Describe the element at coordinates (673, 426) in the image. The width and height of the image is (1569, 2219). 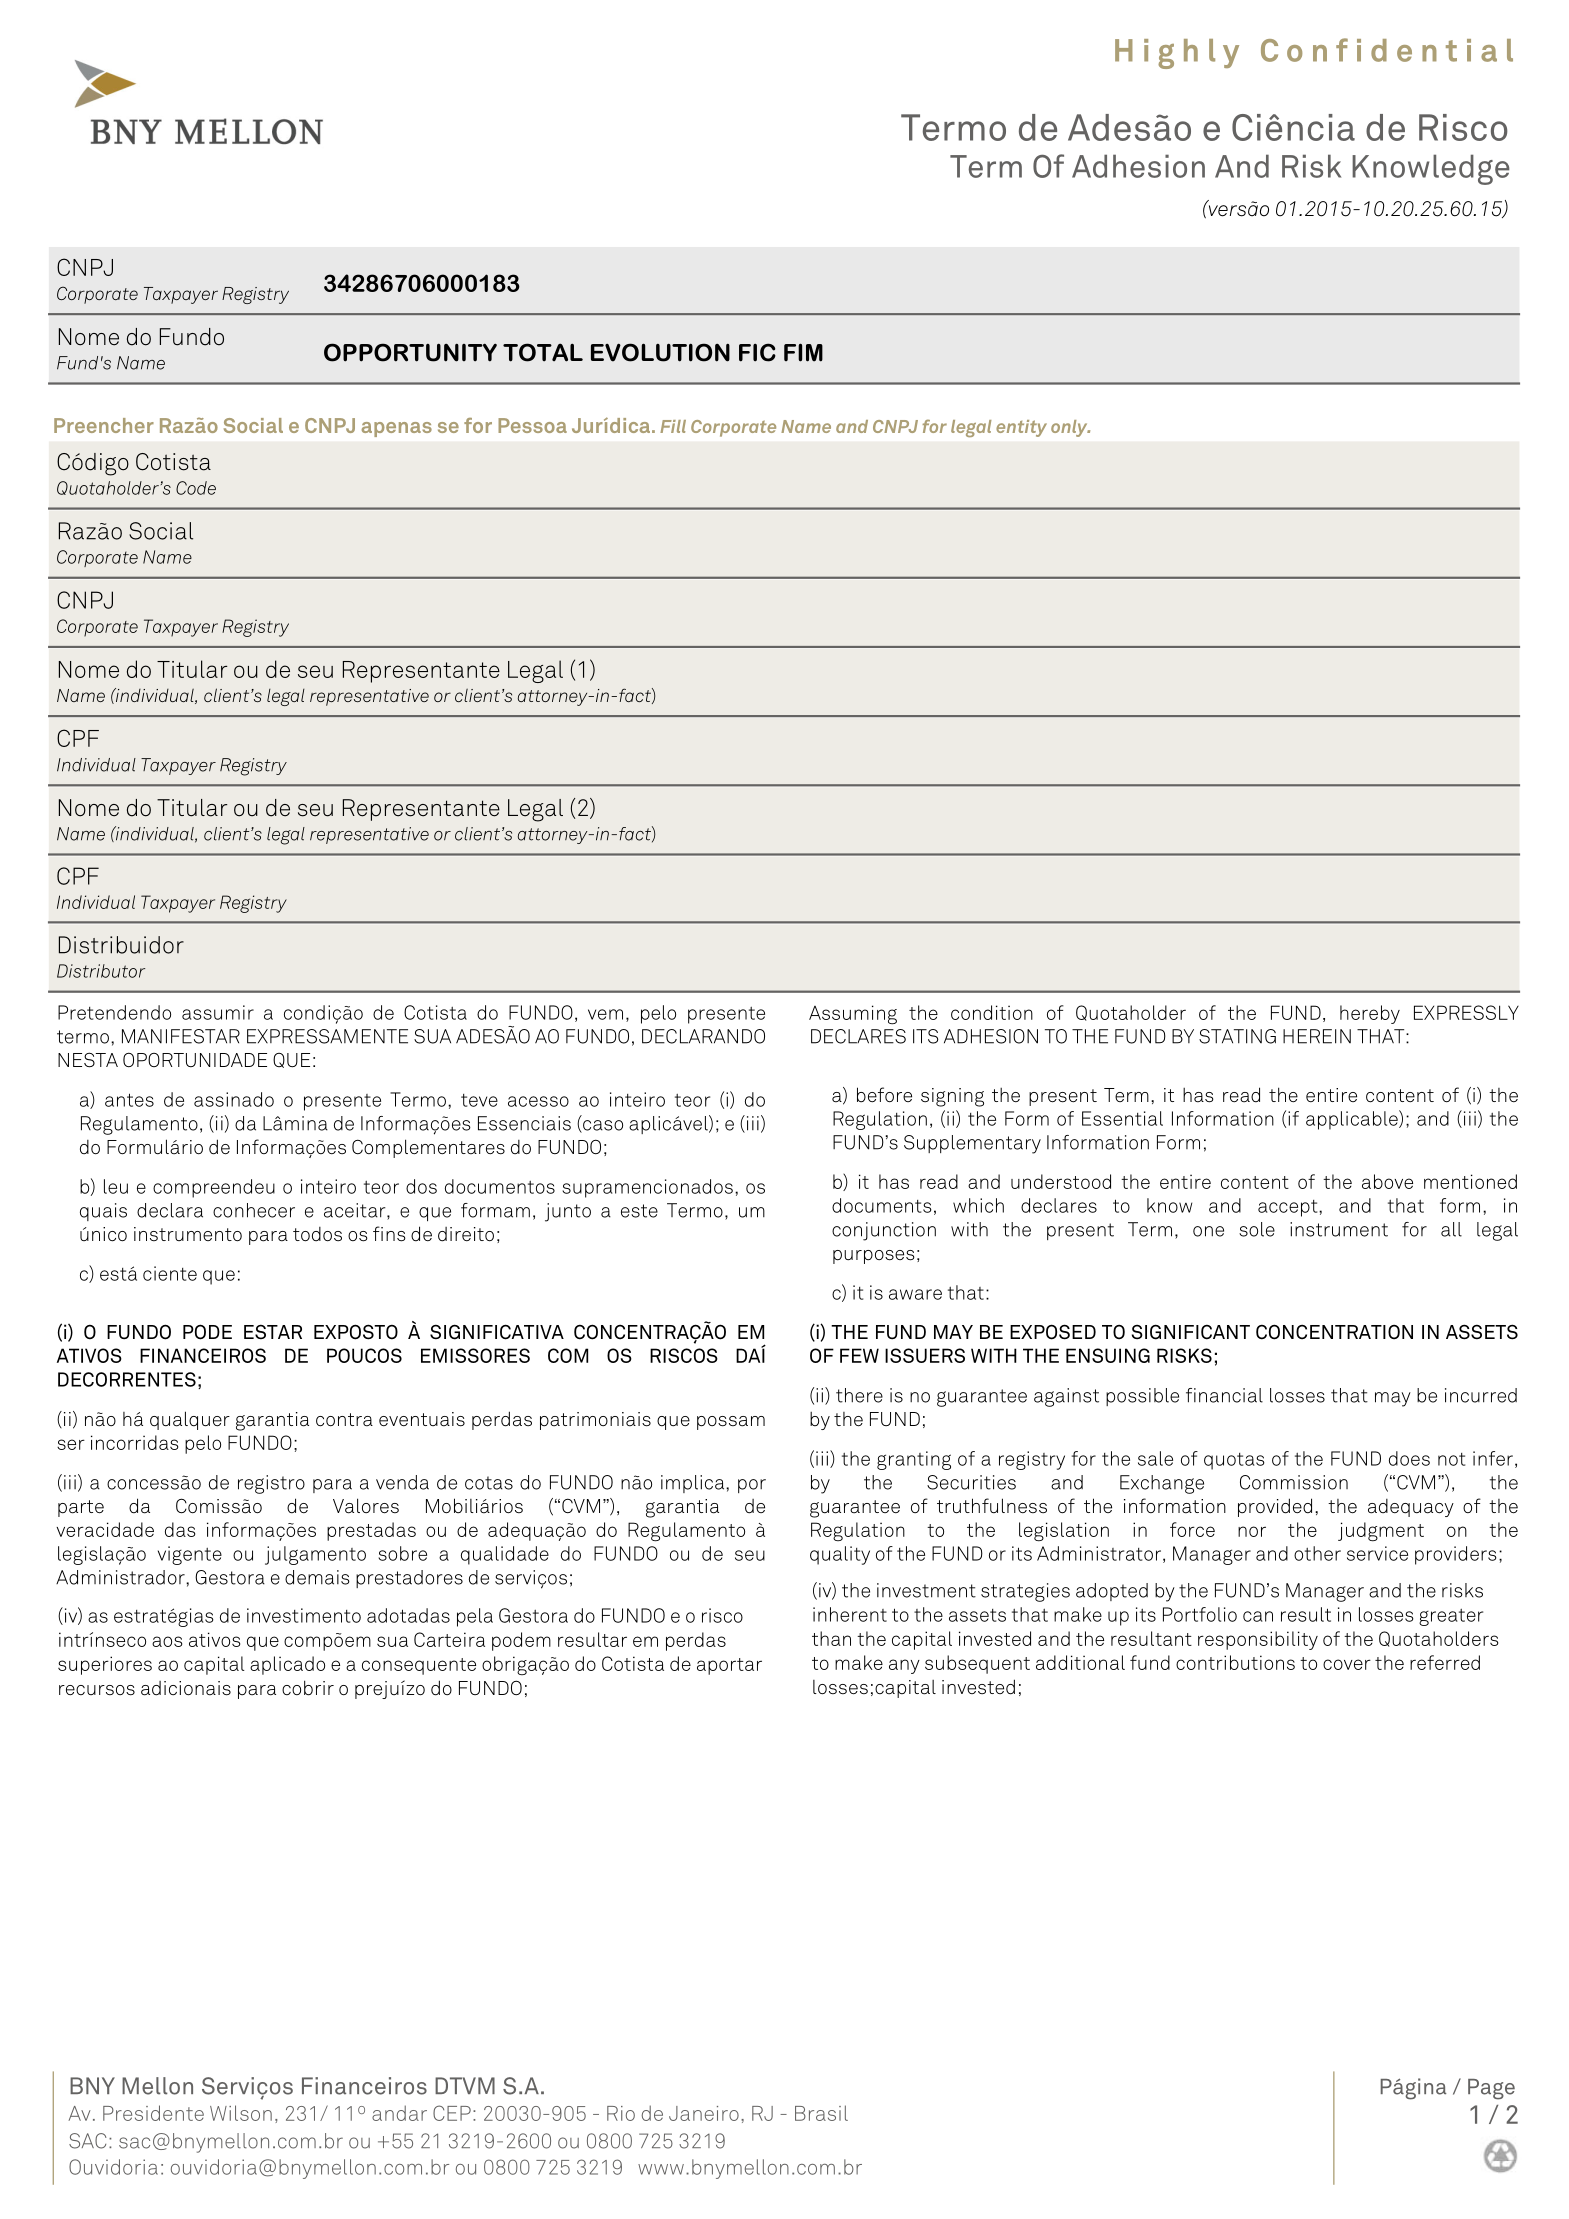
I see `Fill` at that location.
